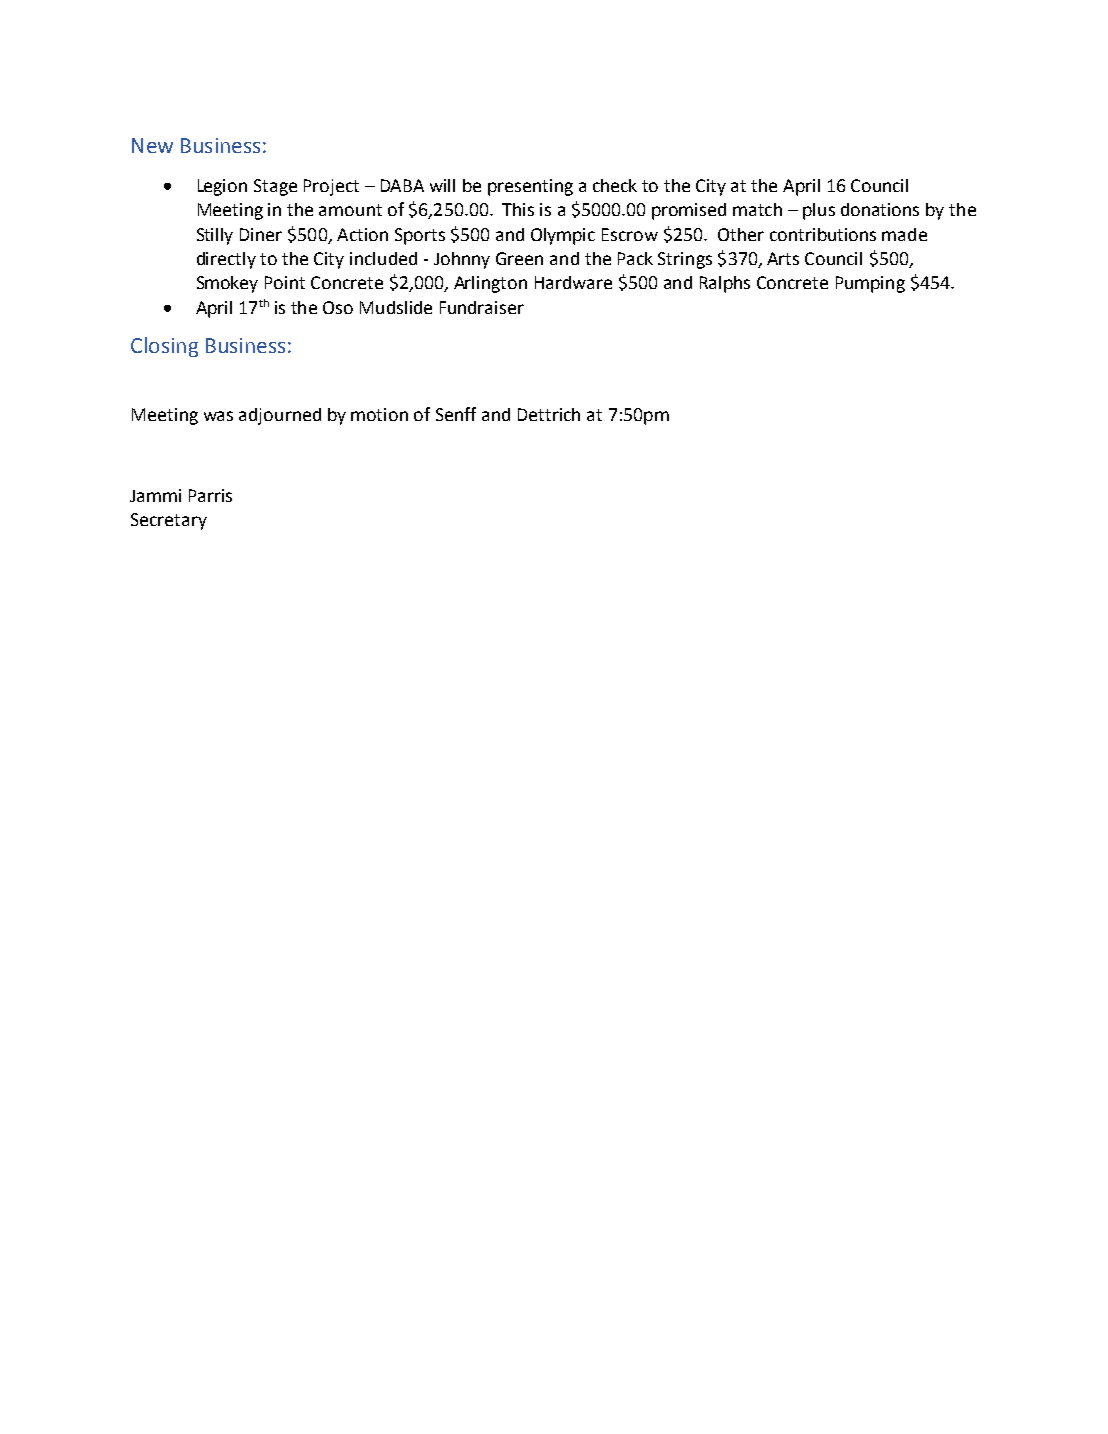 The width and height of the document is (1108, 1434). Describe the element at coordinates (757, 209) in the document. I see `match` at that location.
